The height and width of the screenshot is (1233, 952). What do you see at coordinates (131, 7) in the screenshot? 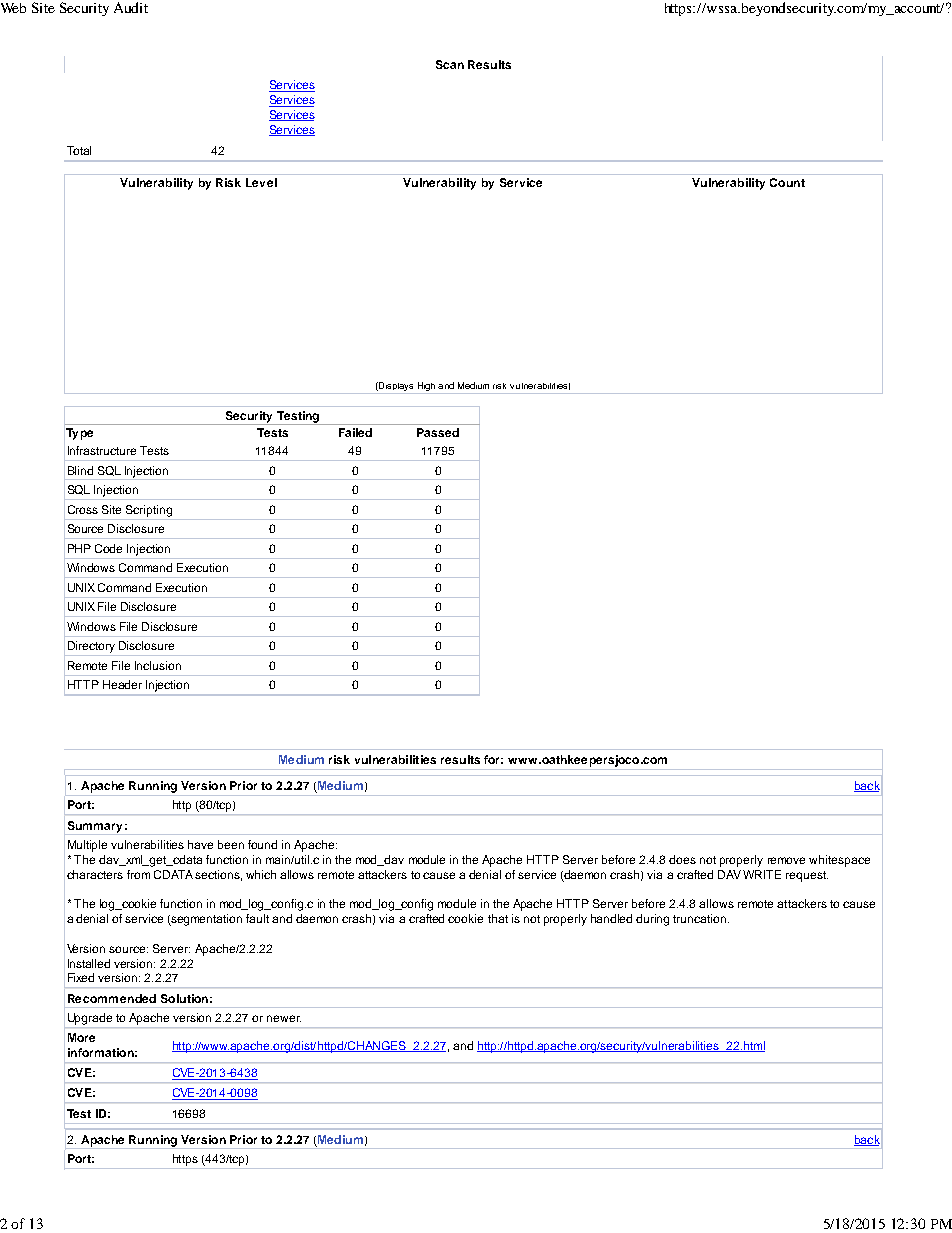
I see `Audit` at bounding box center [131, 7].
